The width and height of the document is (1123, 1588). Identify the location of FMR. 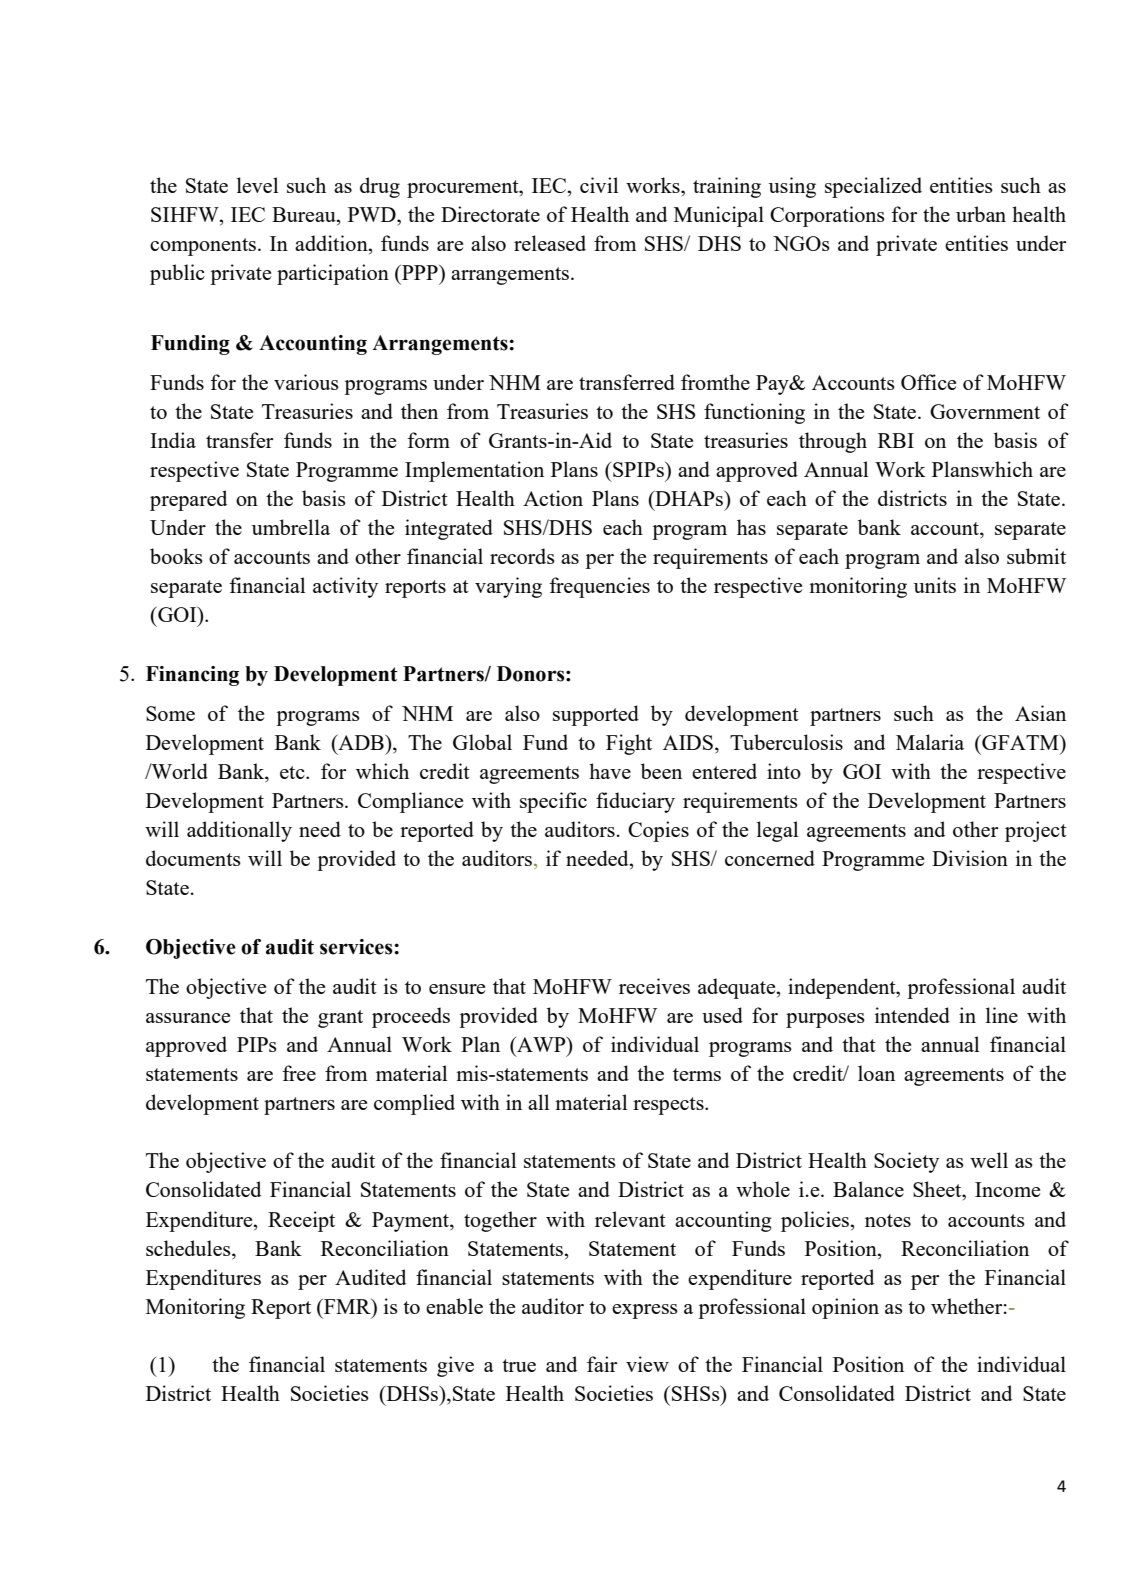
(347, 1306).
